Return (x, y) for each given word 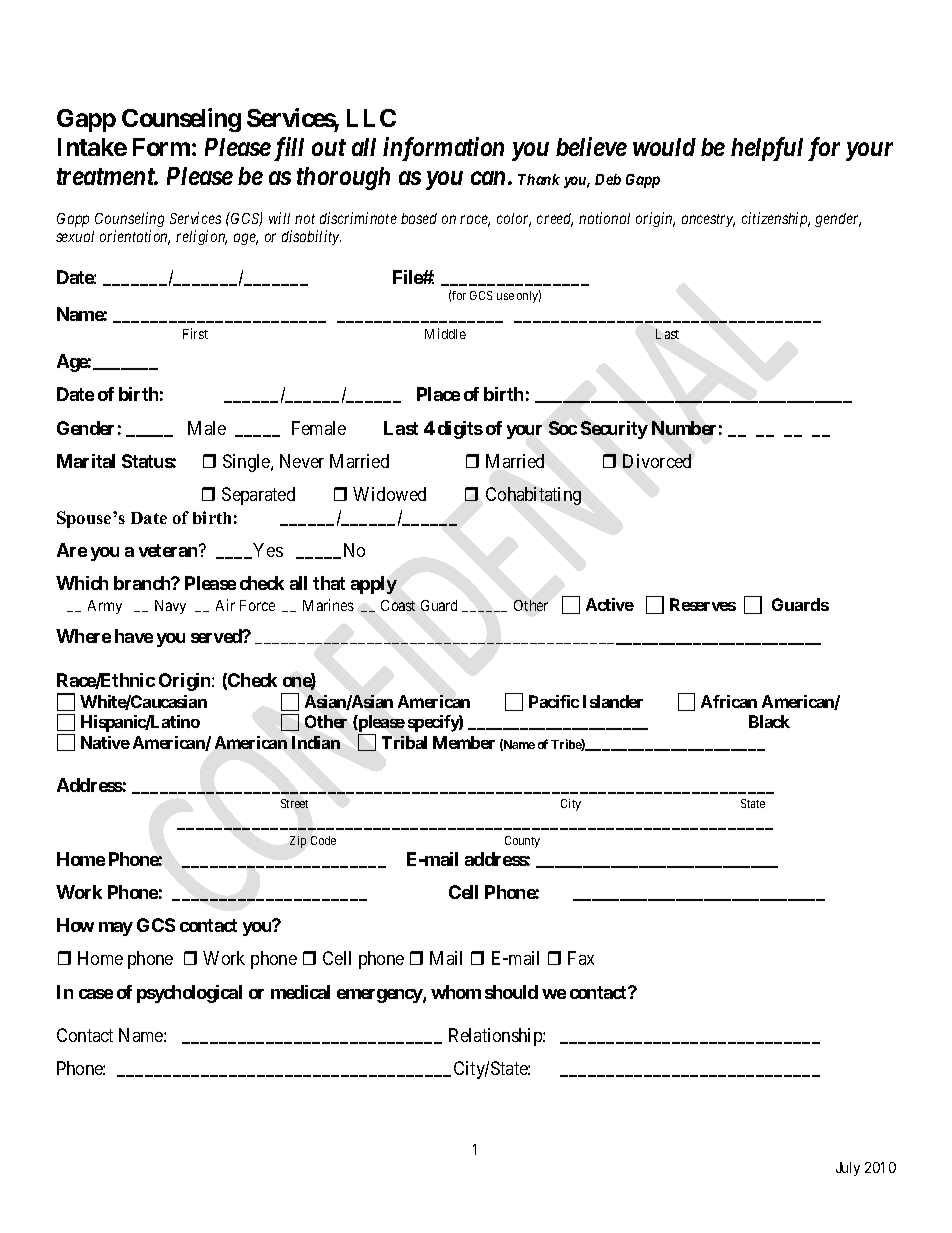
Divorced (657, 461)
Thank (539, 179)
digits (460, 430)
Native (105, 742)
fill (289, 149)
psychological (189, 994)
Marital (86, 461)
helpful (767, 149)
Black (769, 721)
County (522, 842)
